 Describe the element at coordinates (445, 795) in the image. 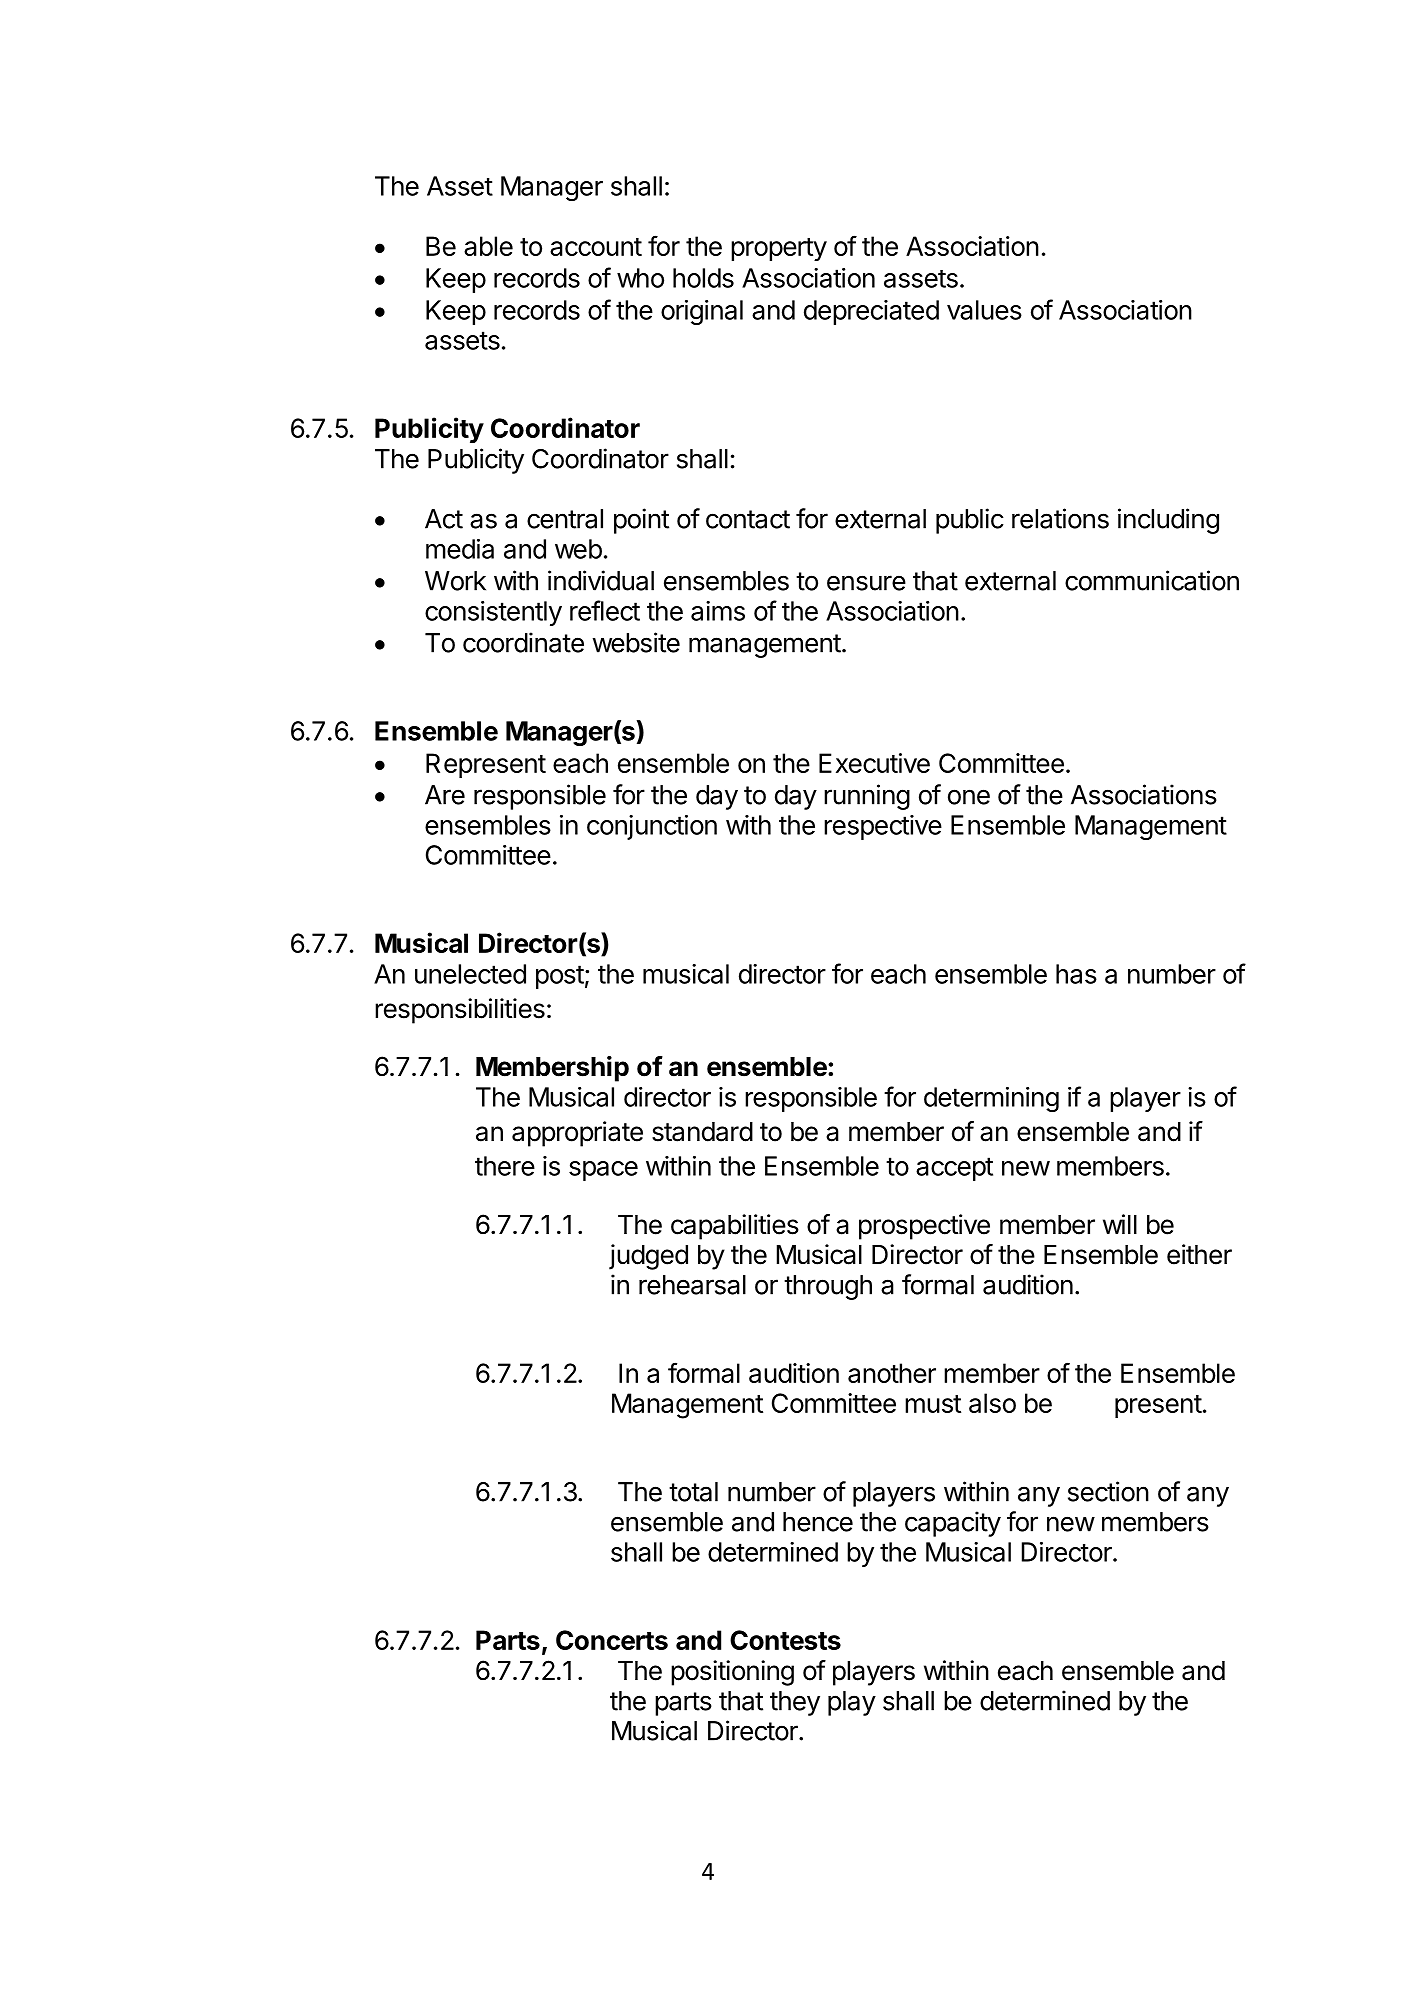

I see `Are` at that location.
